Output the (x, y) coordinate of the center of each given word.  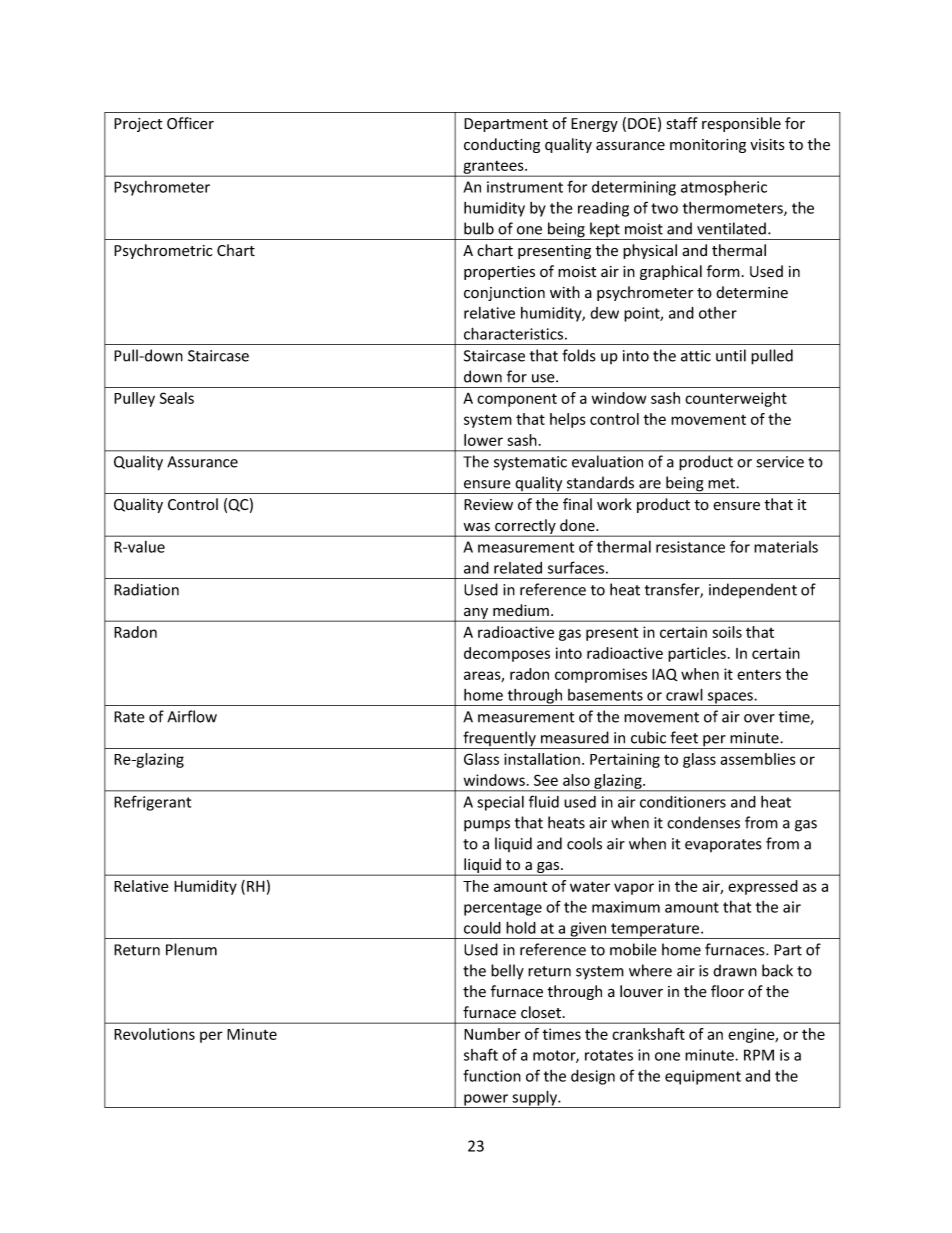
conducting (502, 145)
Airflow (192, 716)
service (780, 462)
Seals (177, 398)
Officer (190, 123)
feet (684, 737)
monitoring (708, 146)
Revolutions (154, 1034)
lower (483, 440)
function (492, 1075)
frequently (499, 740)
